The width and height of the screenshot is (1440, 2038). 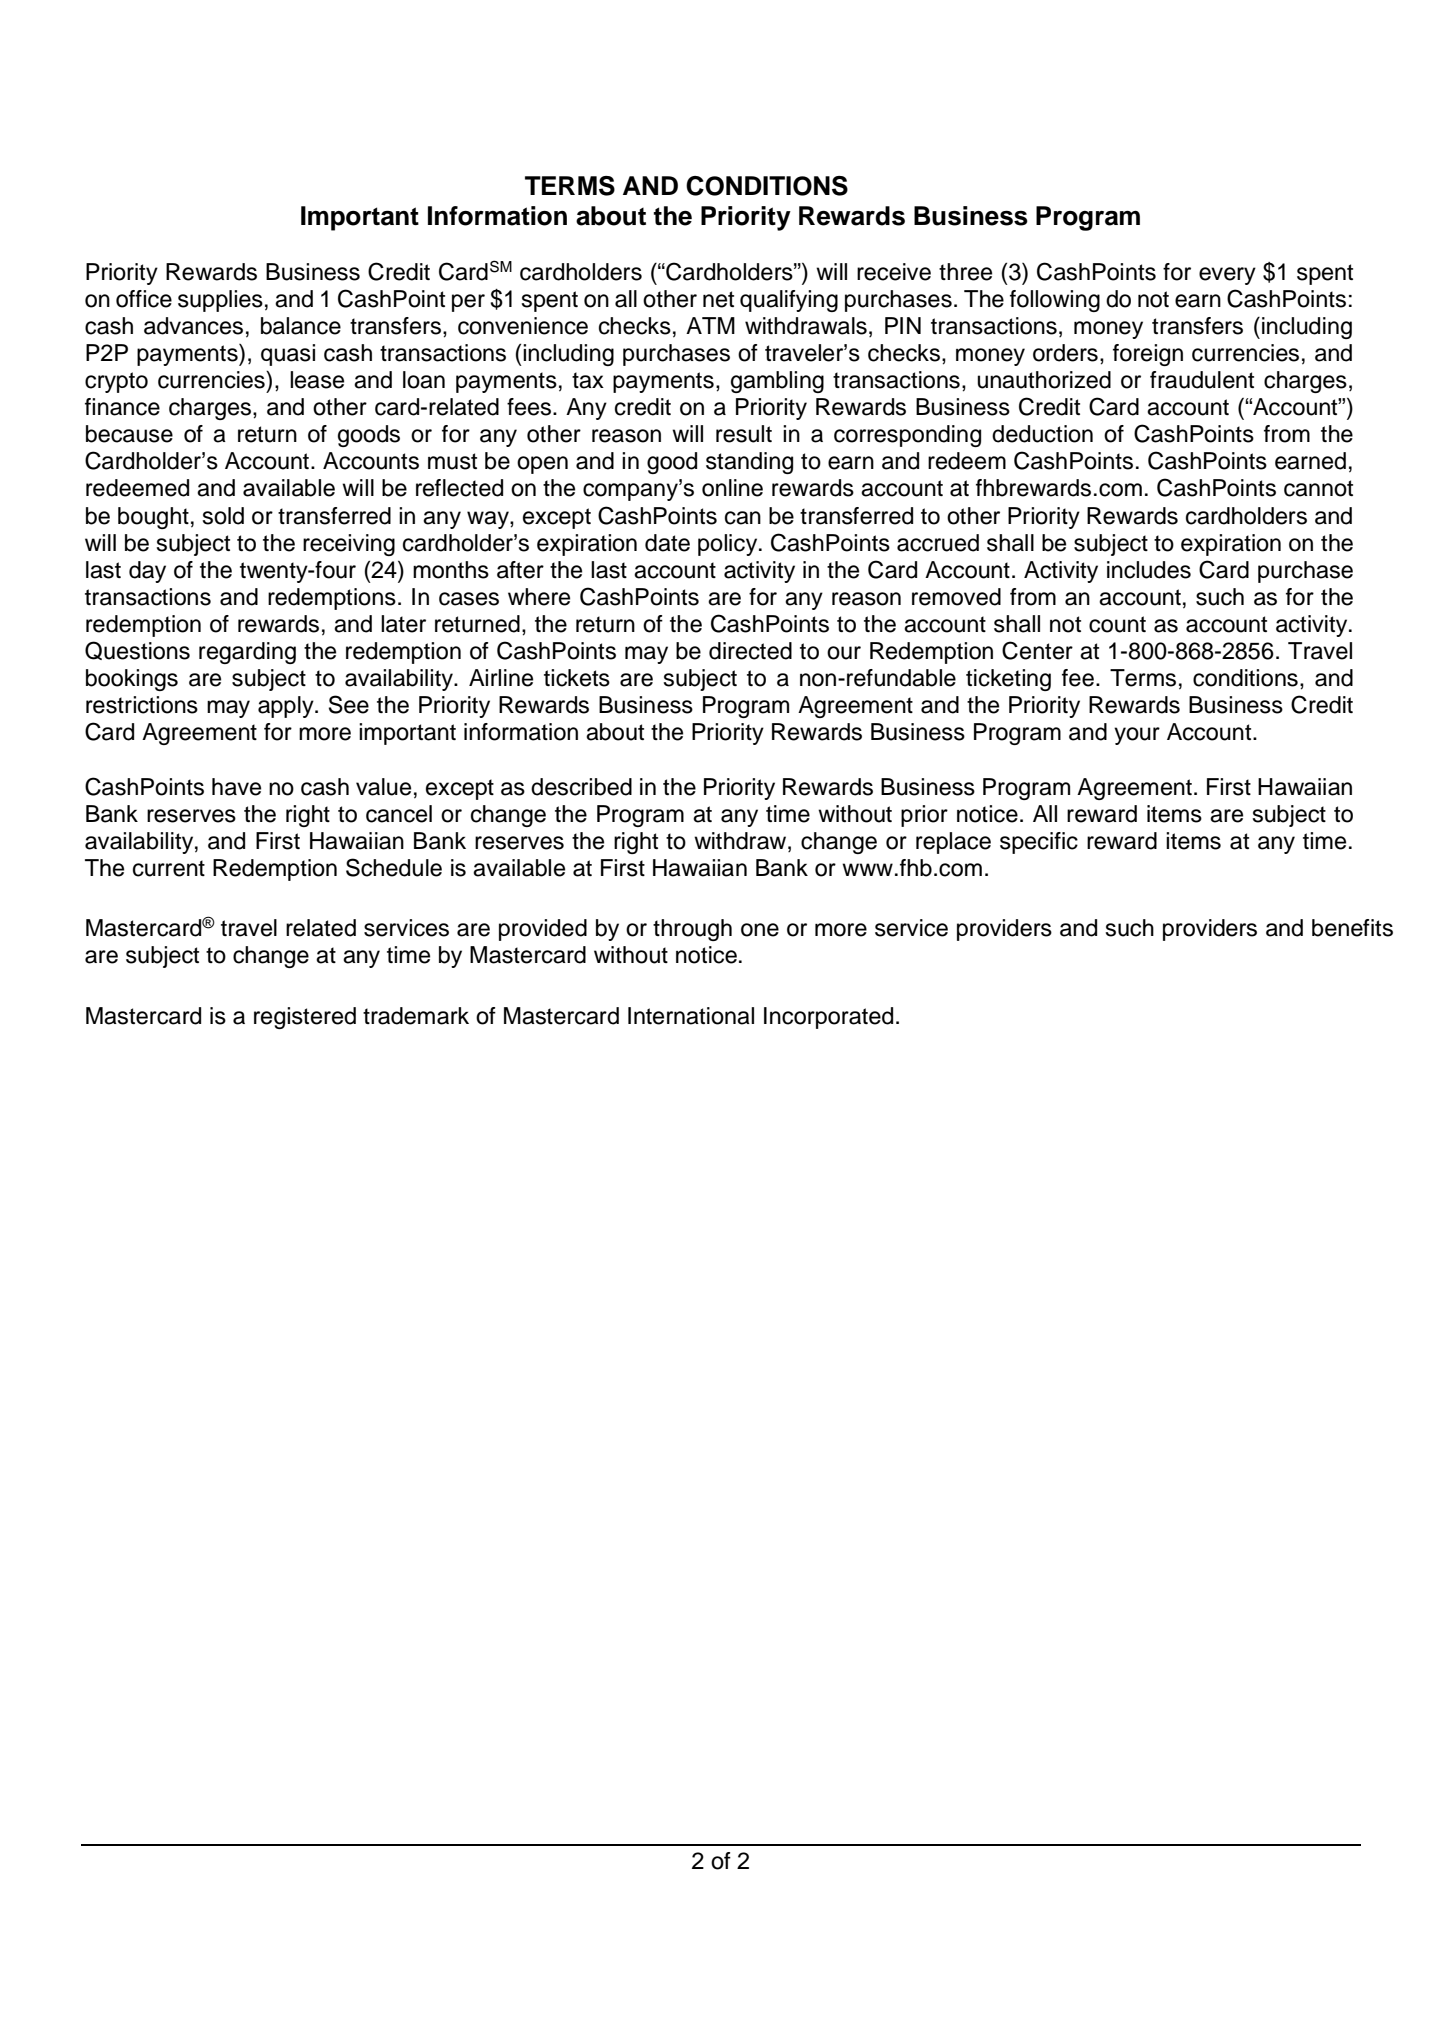 I want to click on sold, so click(x=223, y=516).
